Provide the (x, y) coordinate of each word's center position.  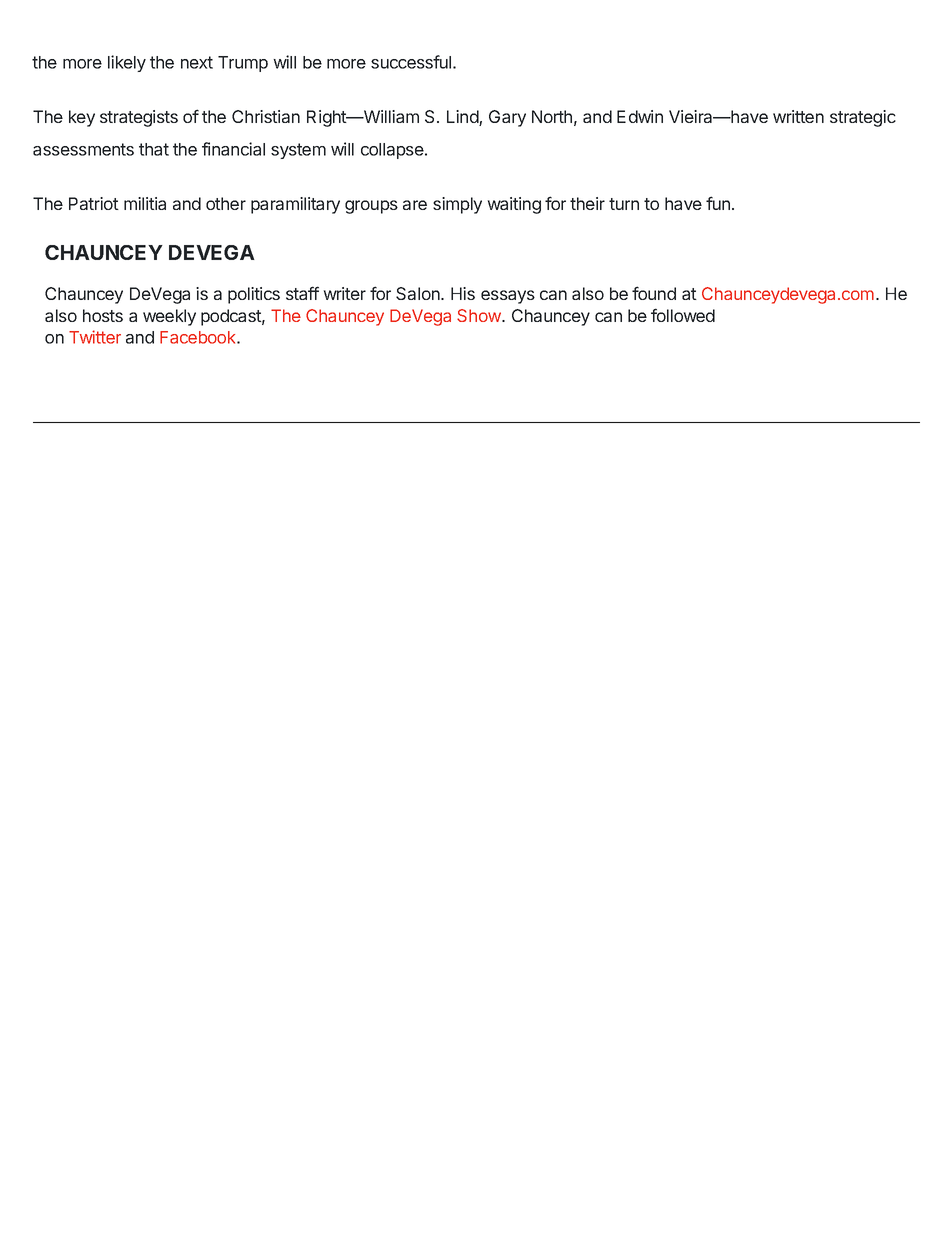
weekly (169, 317)
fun (718, 203)
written (798, 116)
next (197, 62)
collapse (393, 151)
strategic (863, 118)
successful (411, 62)
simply (457, 205)
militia (145, 203)
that (154, 149)
